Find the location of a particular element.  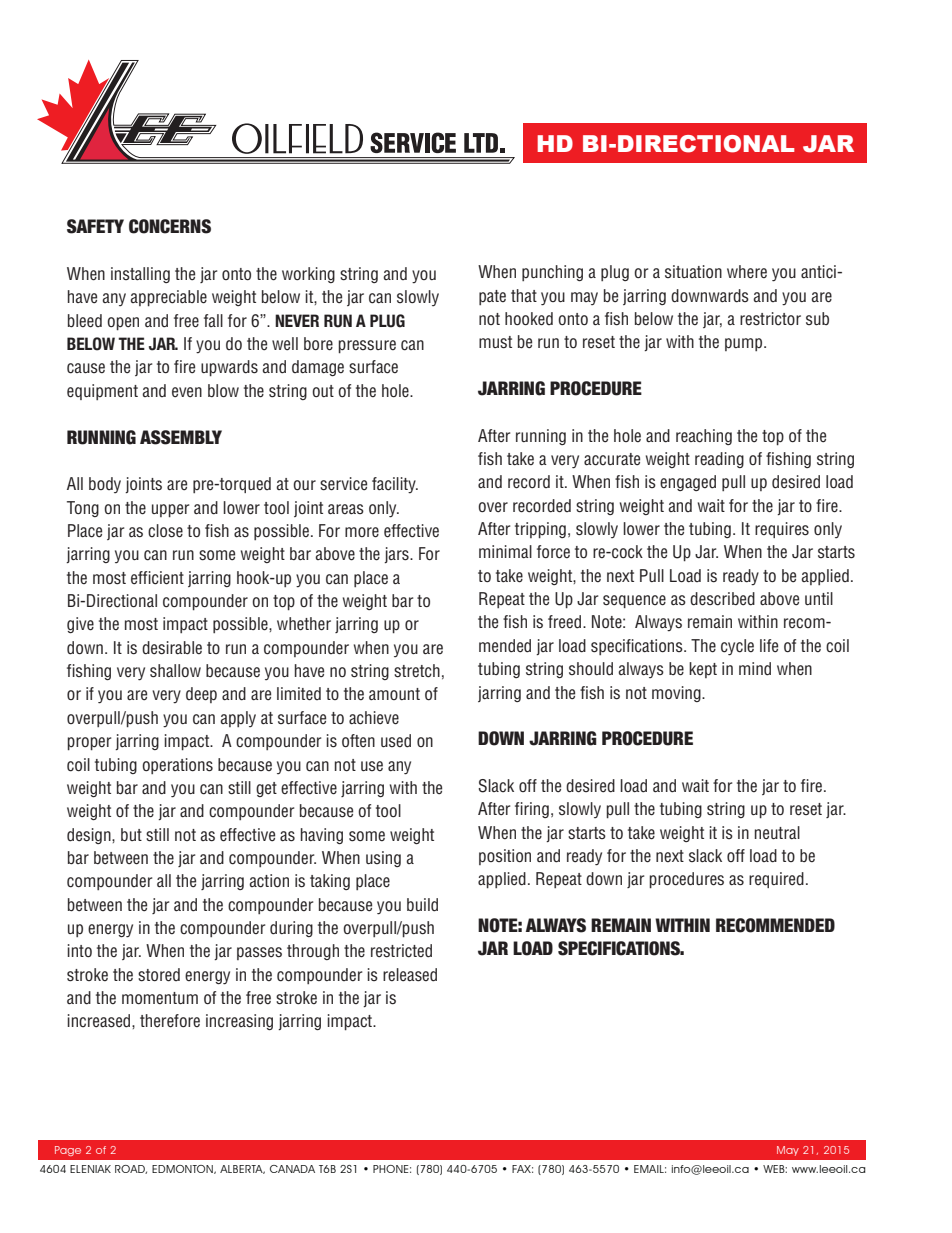

used is located at coordinates (396, 741).
